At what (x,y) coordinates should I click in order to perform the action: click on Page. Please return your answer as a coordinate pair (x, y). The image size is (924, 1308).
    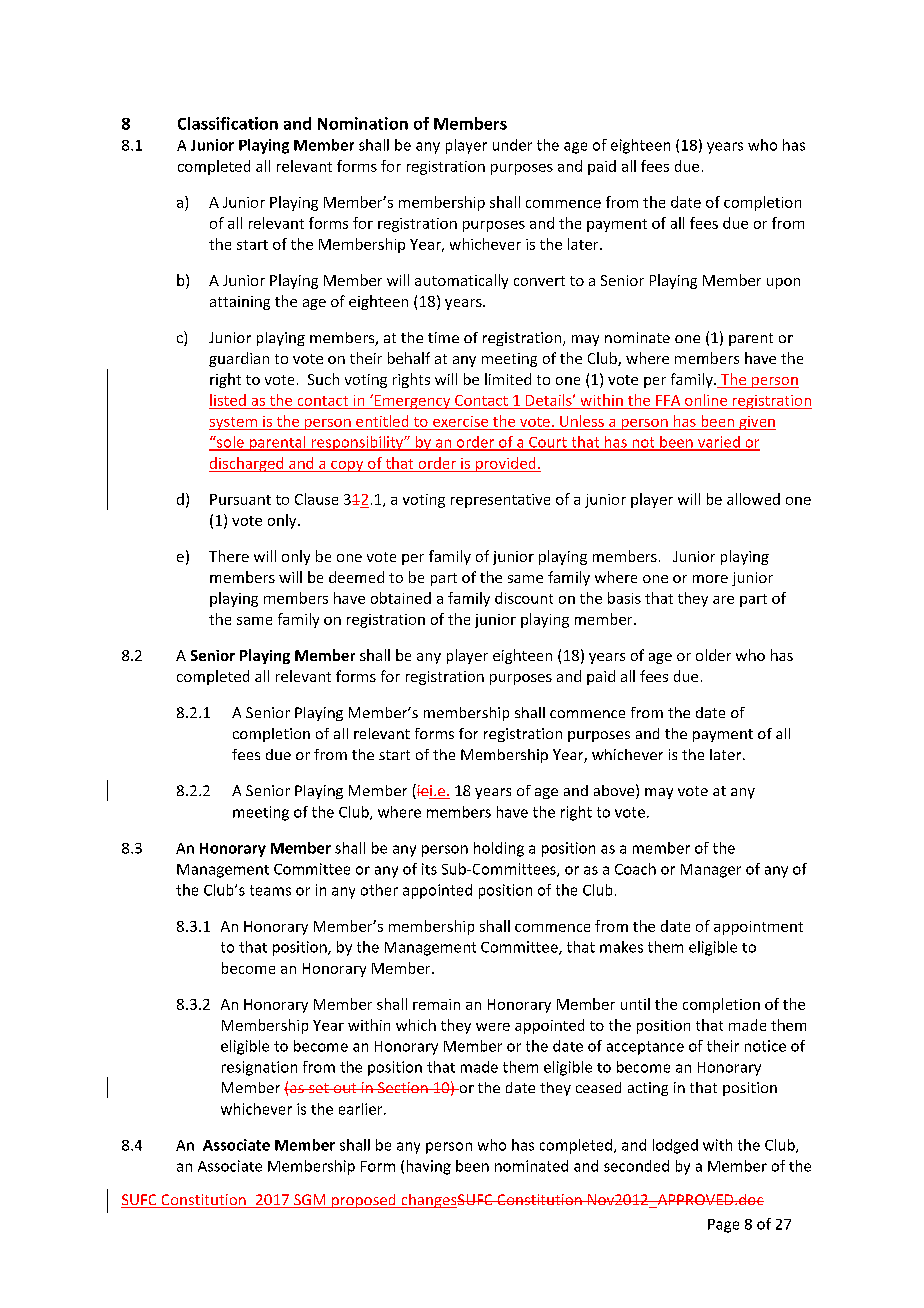
    Looking at the image, I should click on (723, 1226).
